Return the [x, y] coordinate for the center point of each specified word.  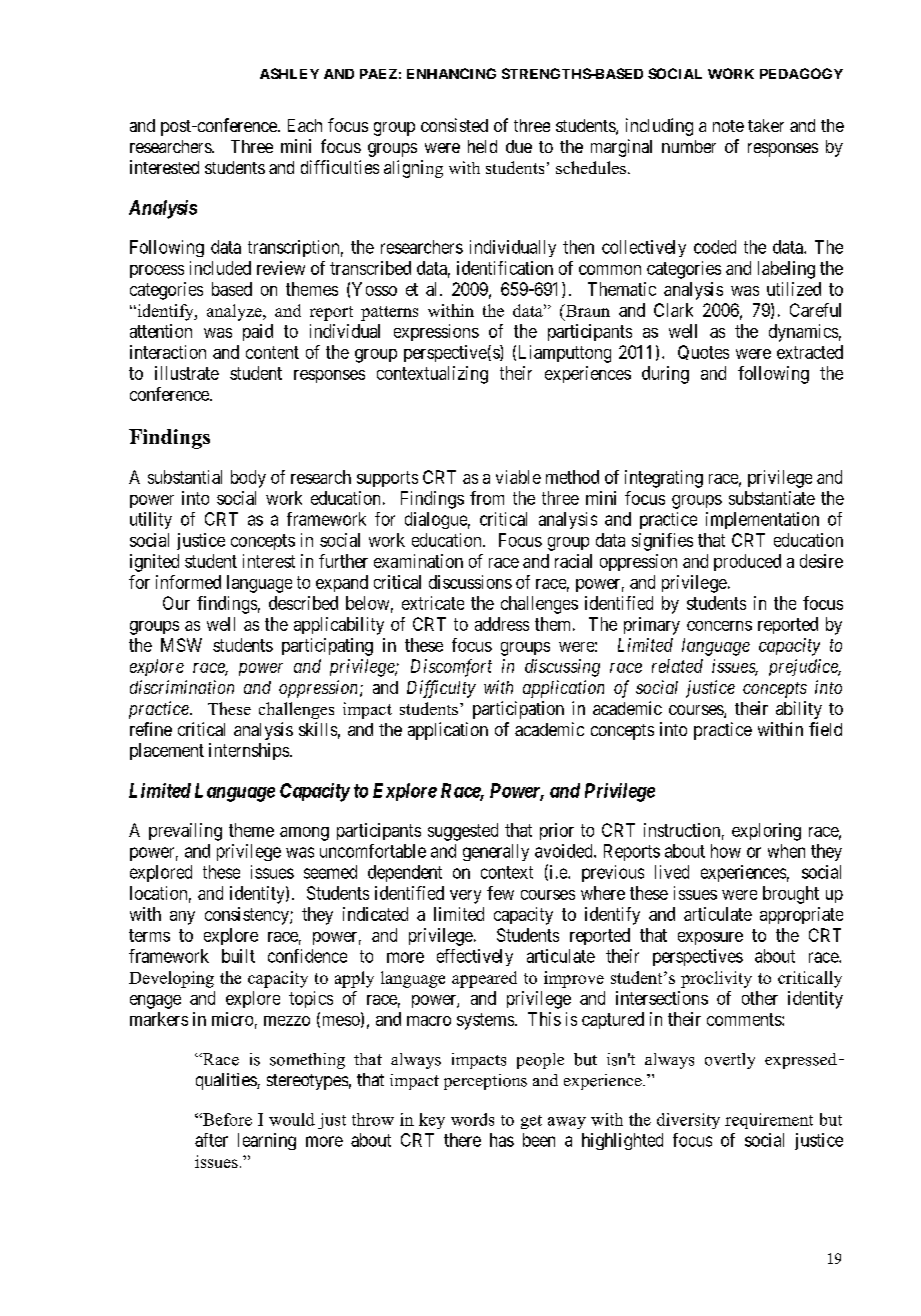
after [211, 1140]
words [472, 1119]
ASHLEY [289, 73]
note [728, 126]
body [248, 479]
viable [518, 477]
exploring [766, 832]
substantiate [772, 498]
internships [249, 751]
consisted [454, 125]
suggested [463, 832]
